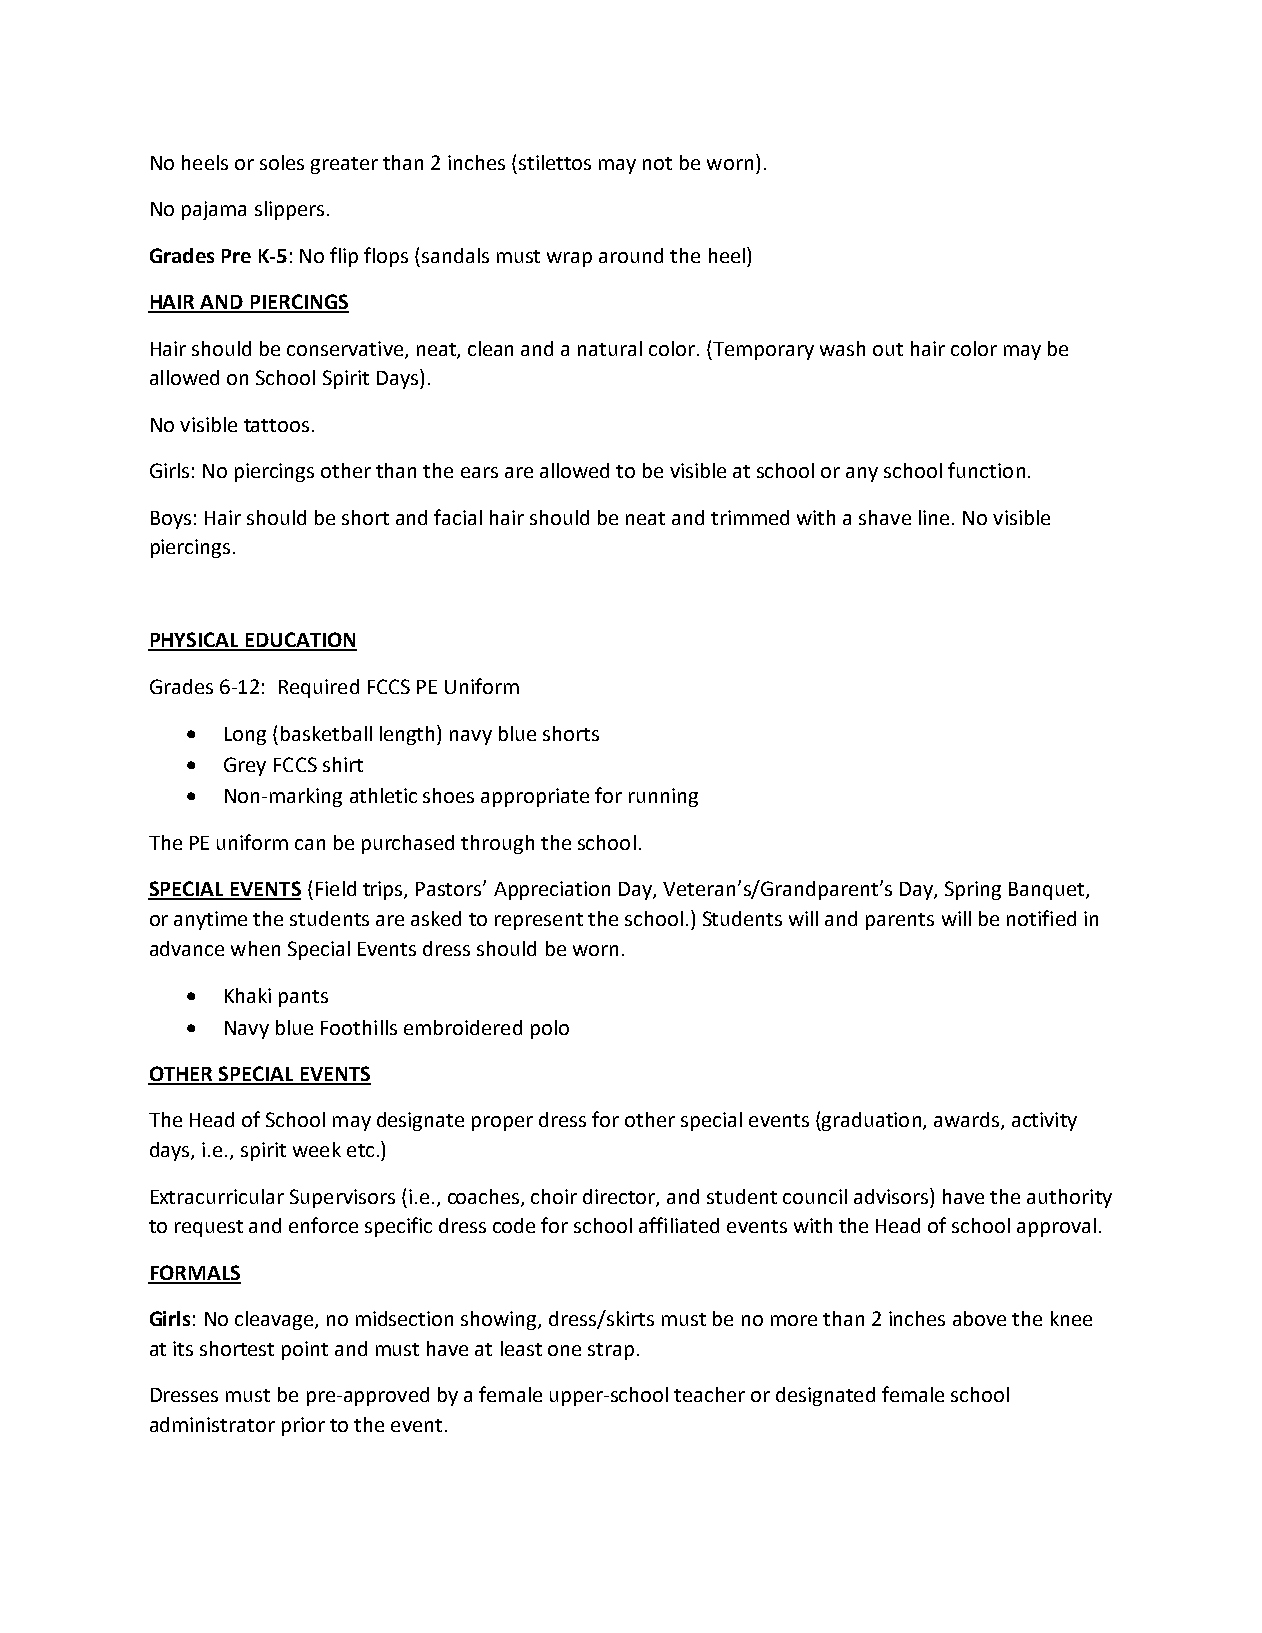  What do you see at coordinates (973, 890) in the screenshot?
I see `Spring` at bounding box center [973, 890].
